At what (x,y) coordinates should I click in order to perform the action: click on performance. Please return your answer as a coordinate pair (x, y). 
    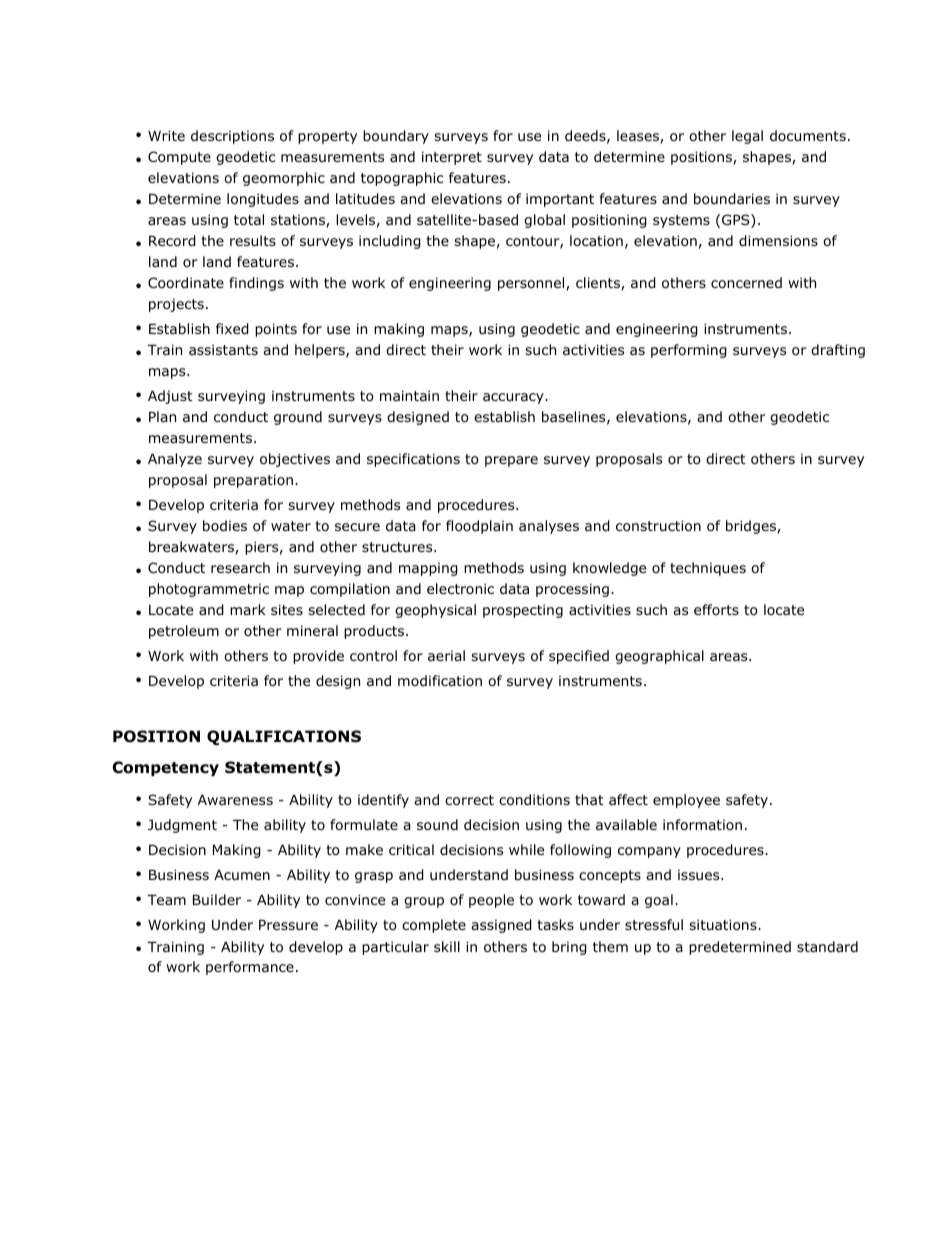
    Looking at the image, I should click on (250, 968).
